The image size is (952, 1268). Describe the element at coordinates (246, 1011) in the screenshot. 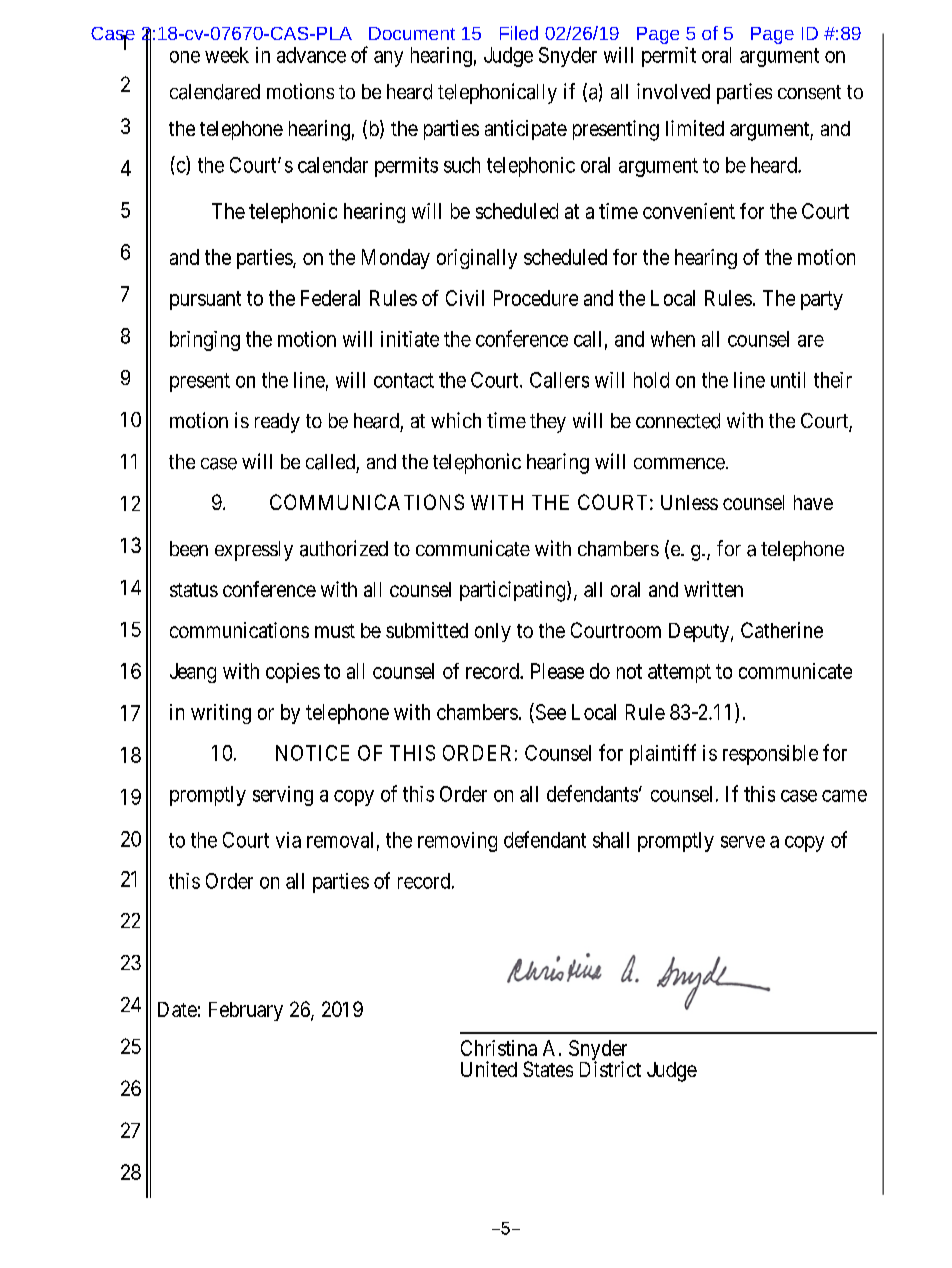

I see `February` at that location.
